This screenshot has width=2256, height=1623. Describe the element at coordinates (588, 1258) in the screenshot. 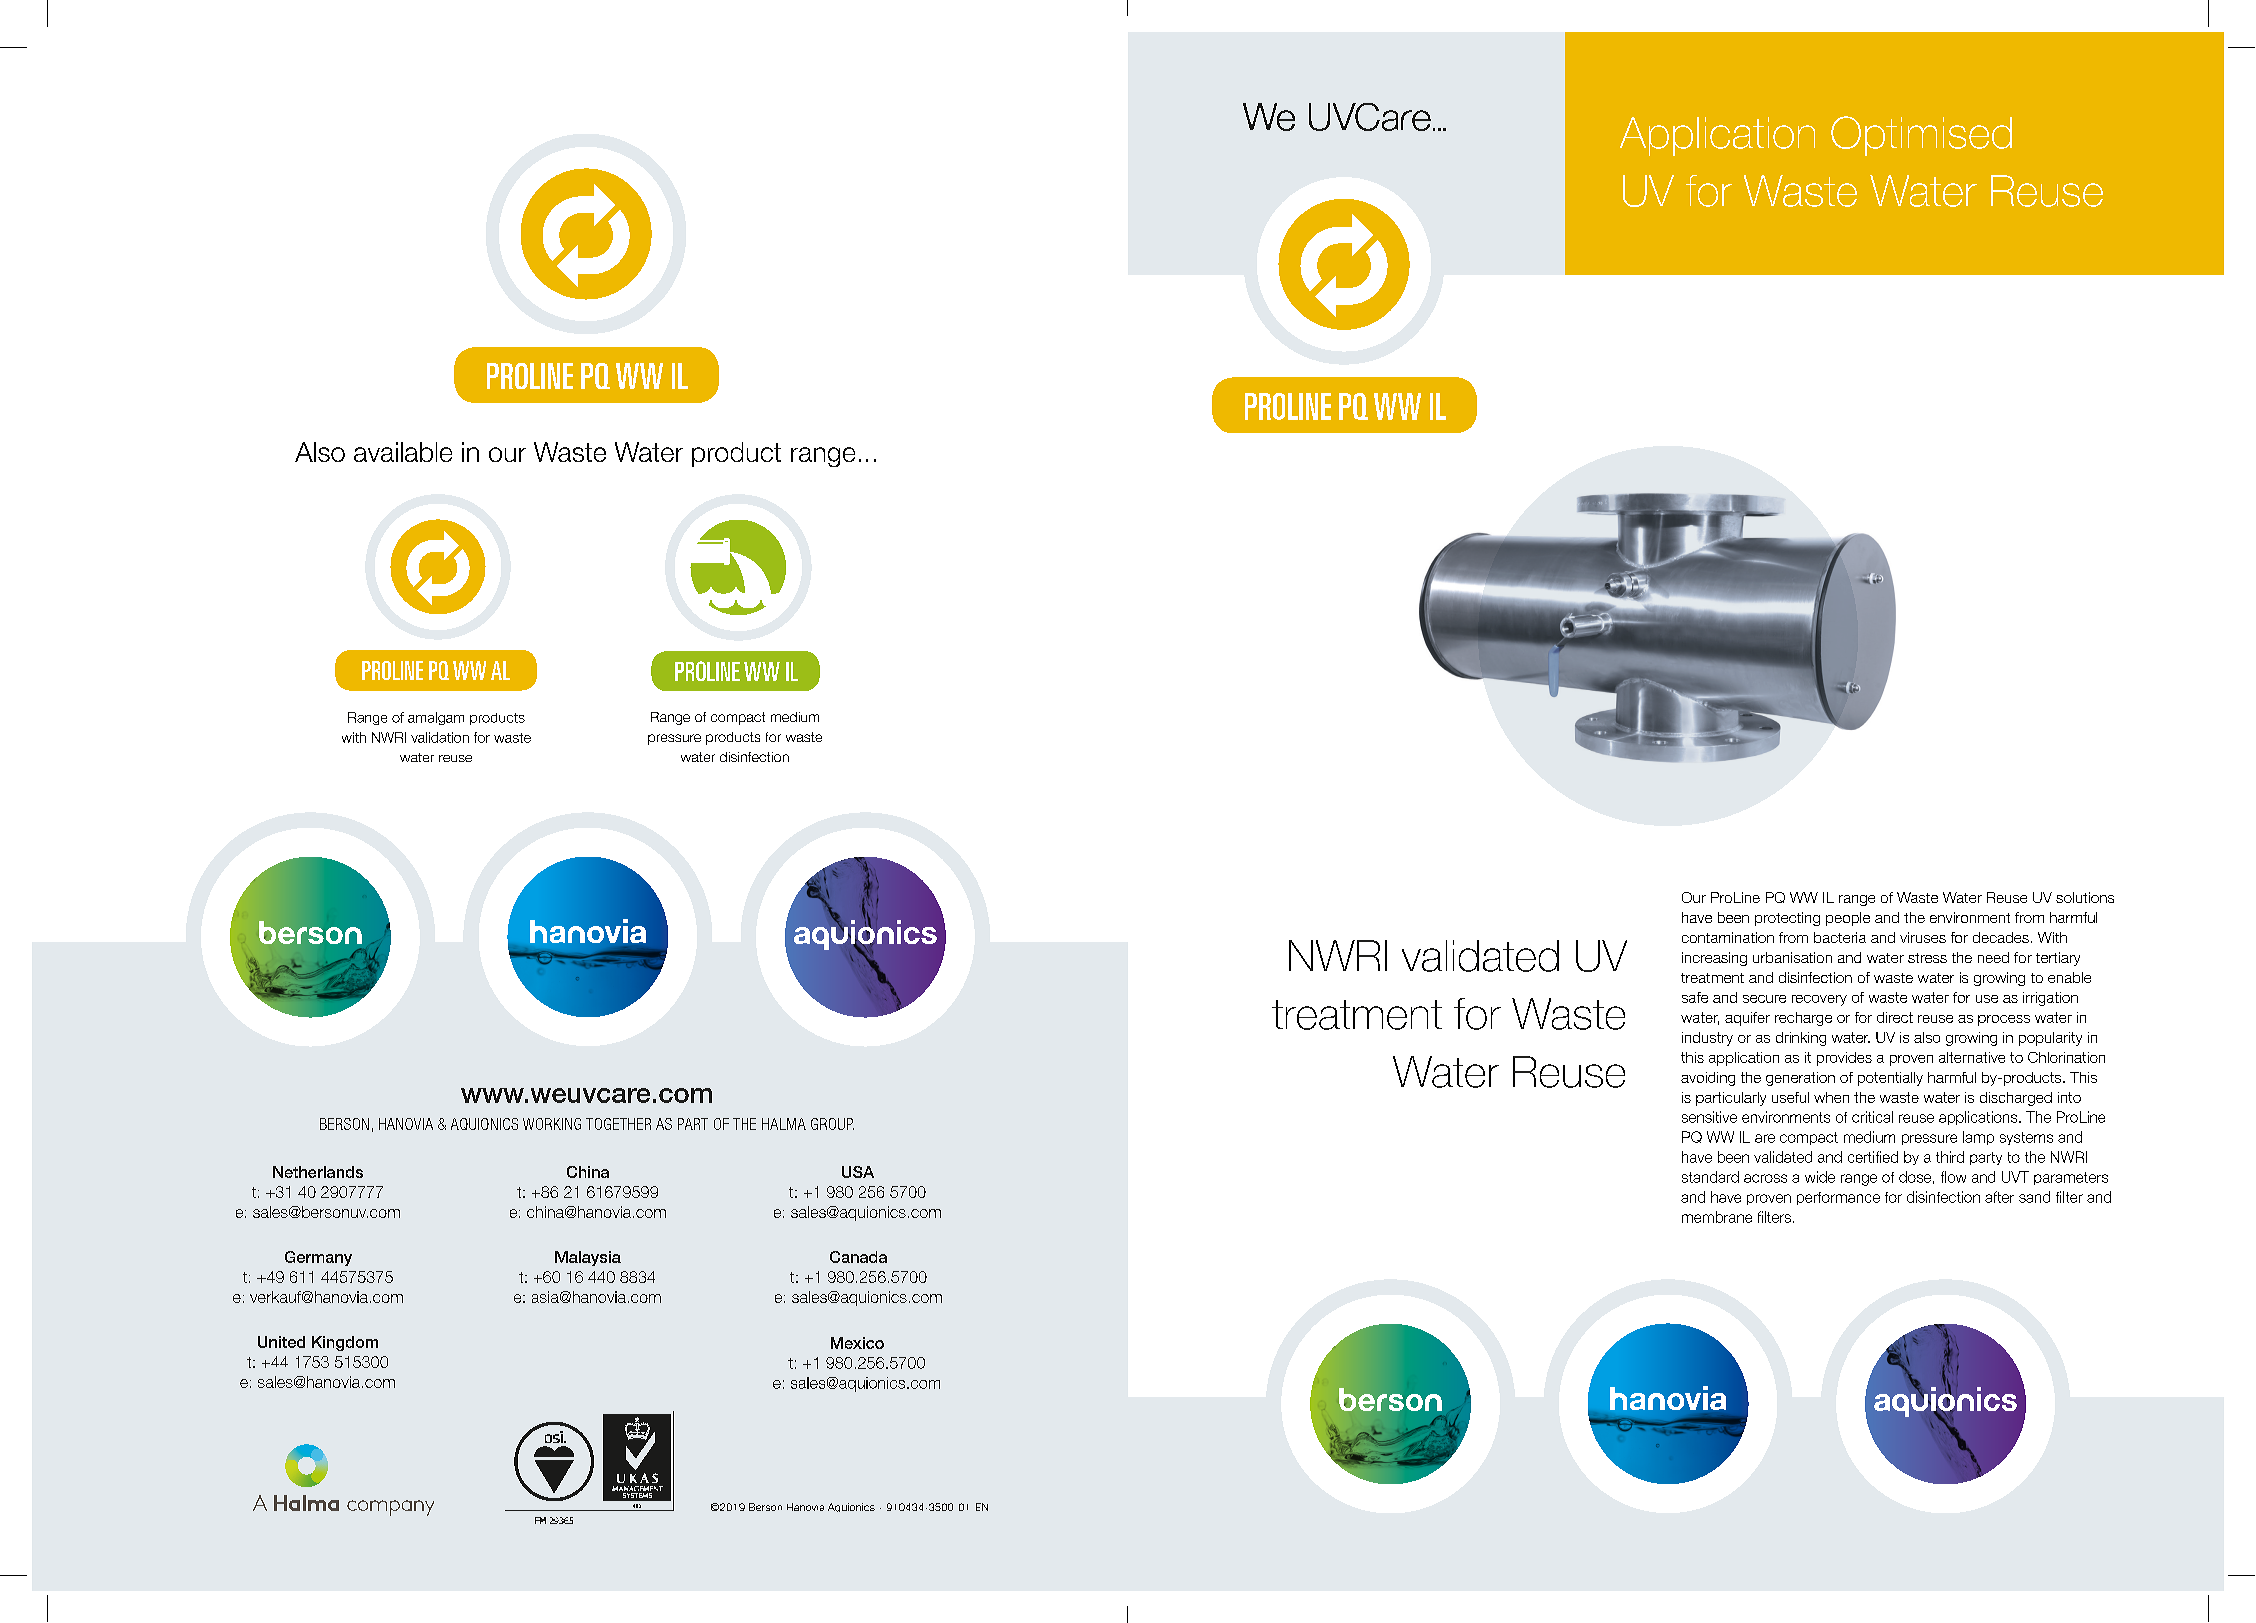

I see `Malaysia` at that location.
